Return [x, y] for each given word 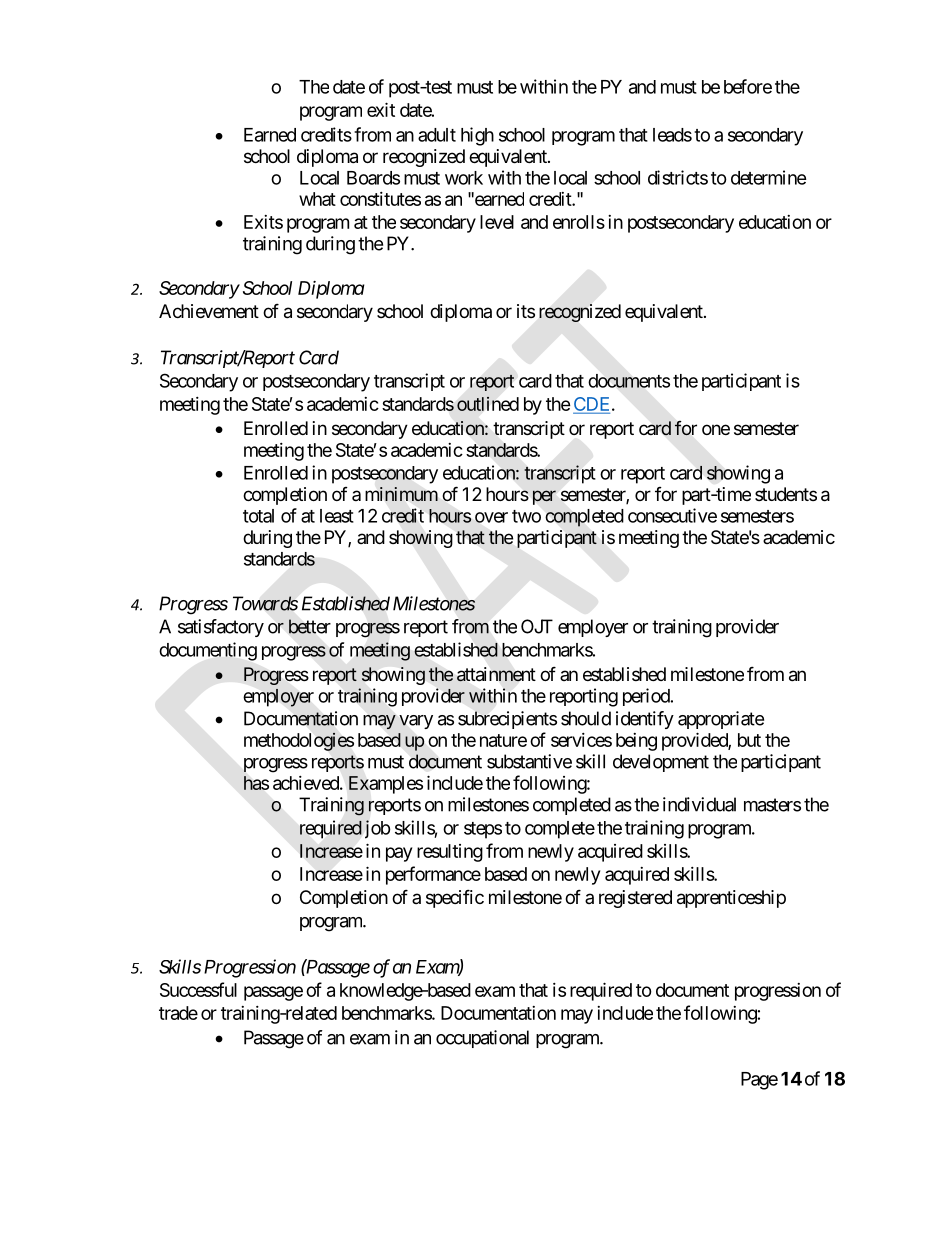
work [464, 178]
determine [769, 177]
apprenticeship [731, 899]
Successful [198, 989]
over [491, 517]
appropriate [721, 720]
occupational [482, 1039]
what [317, 199]
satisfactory [221, 628]
